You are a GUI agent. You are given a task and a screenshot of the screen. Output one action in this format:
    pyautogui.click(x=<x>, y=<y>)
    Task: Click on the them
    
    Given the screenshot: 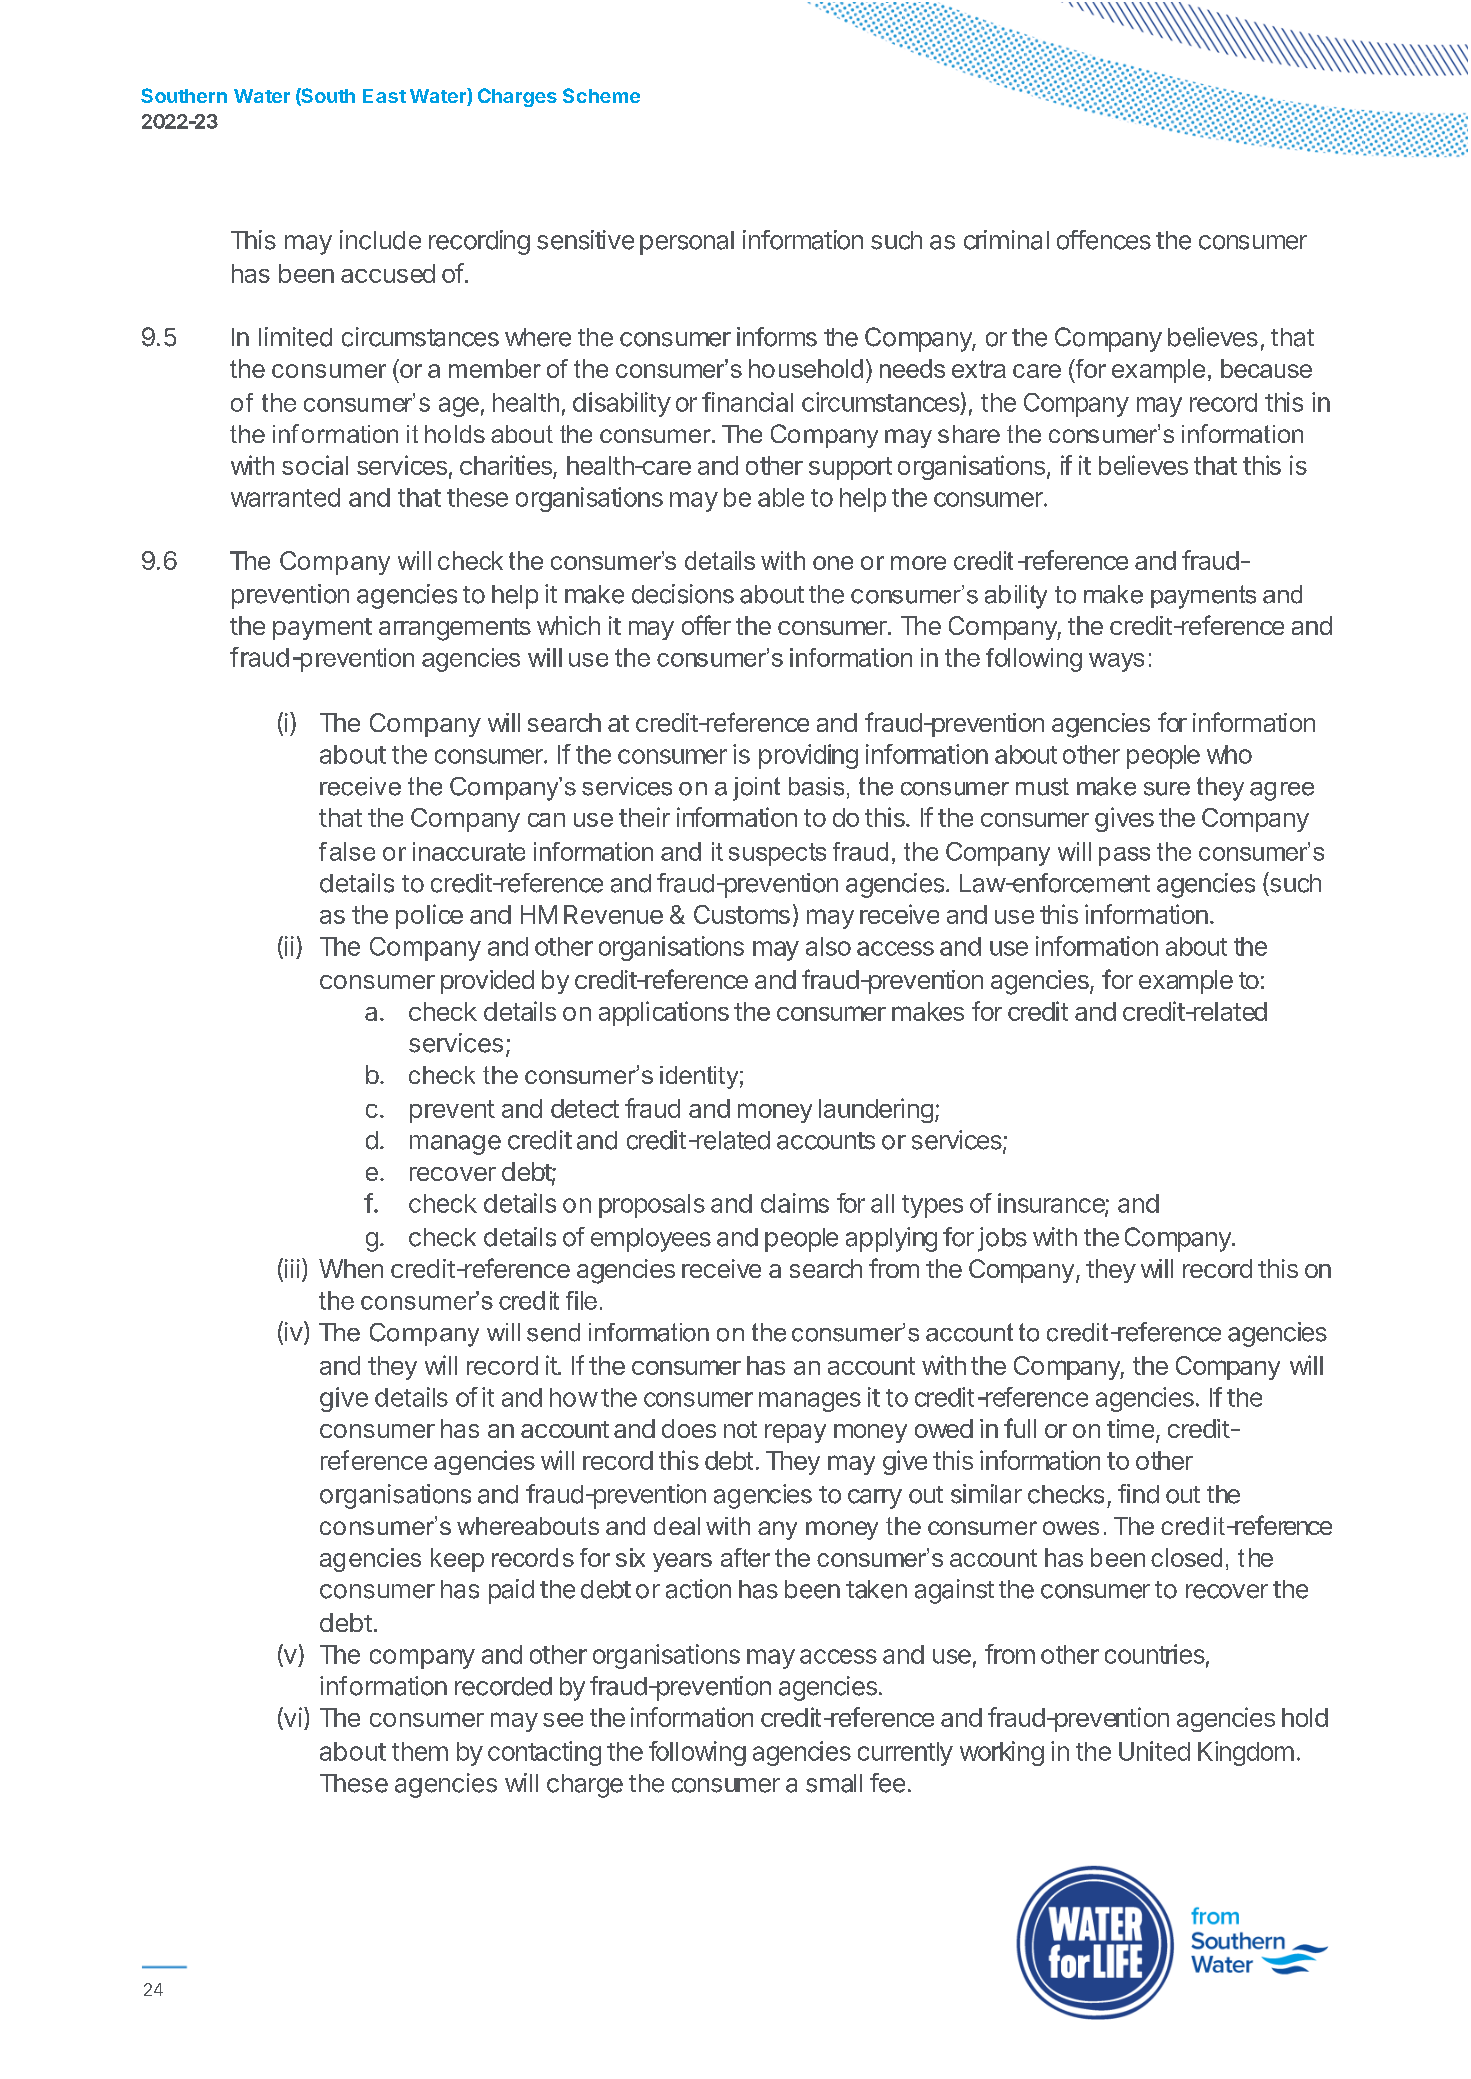 What is the action you would take?
    pyautogui.click(x=420, y=1751)
